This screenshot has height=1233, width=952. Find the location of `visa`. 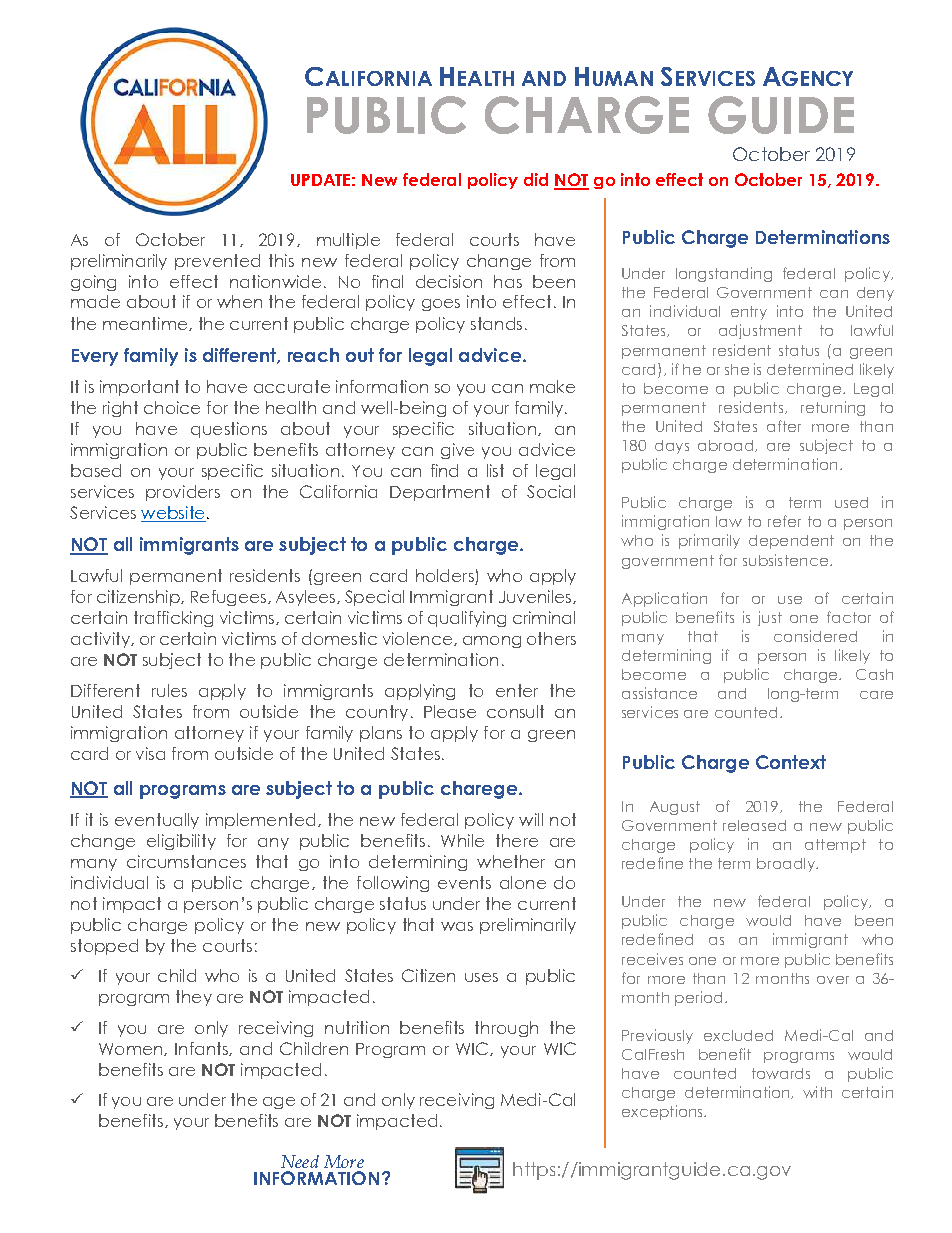

visa is located at coordinates (150, 753).
